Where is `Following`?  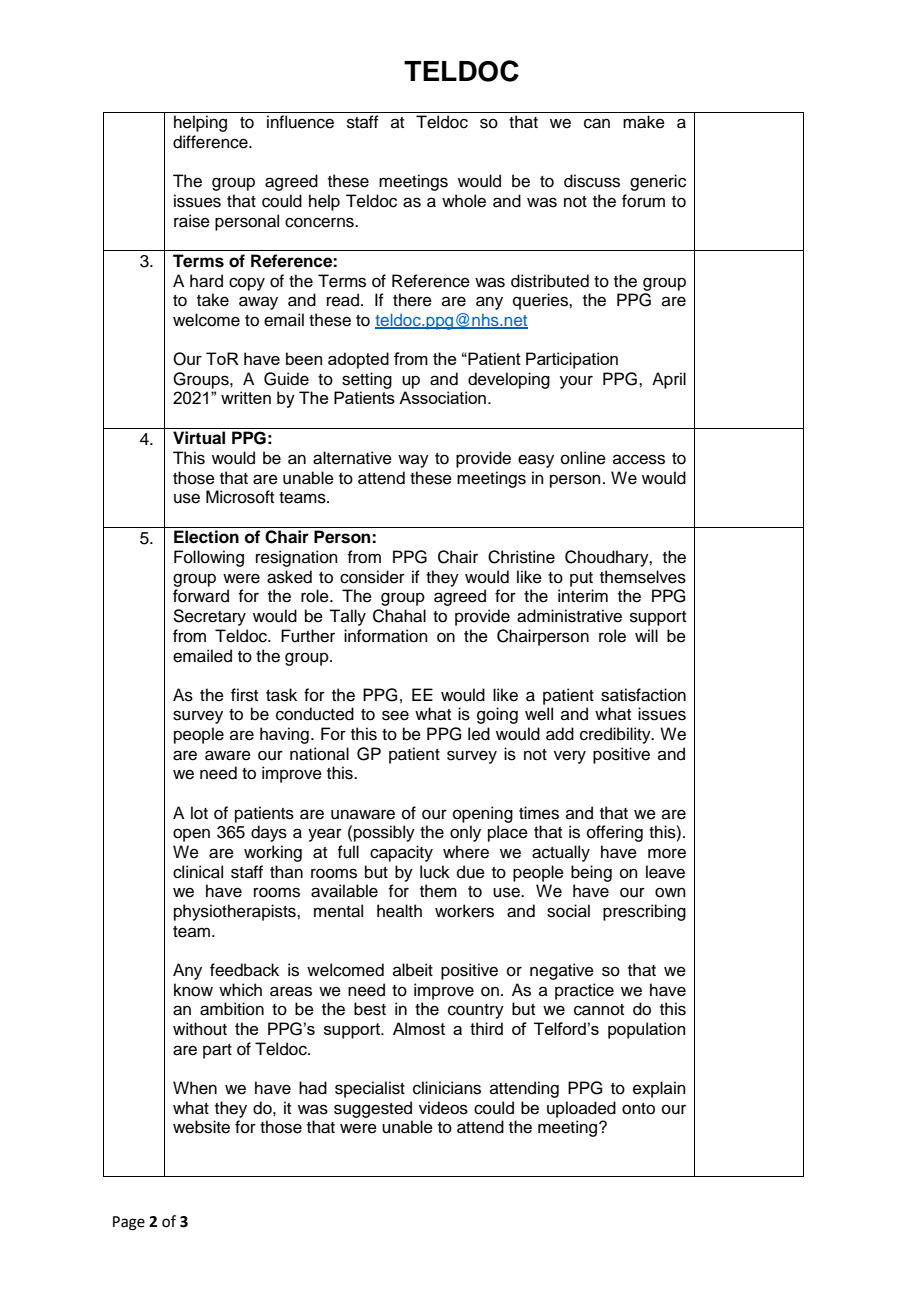 Following is located at coordinates (209, 558).
